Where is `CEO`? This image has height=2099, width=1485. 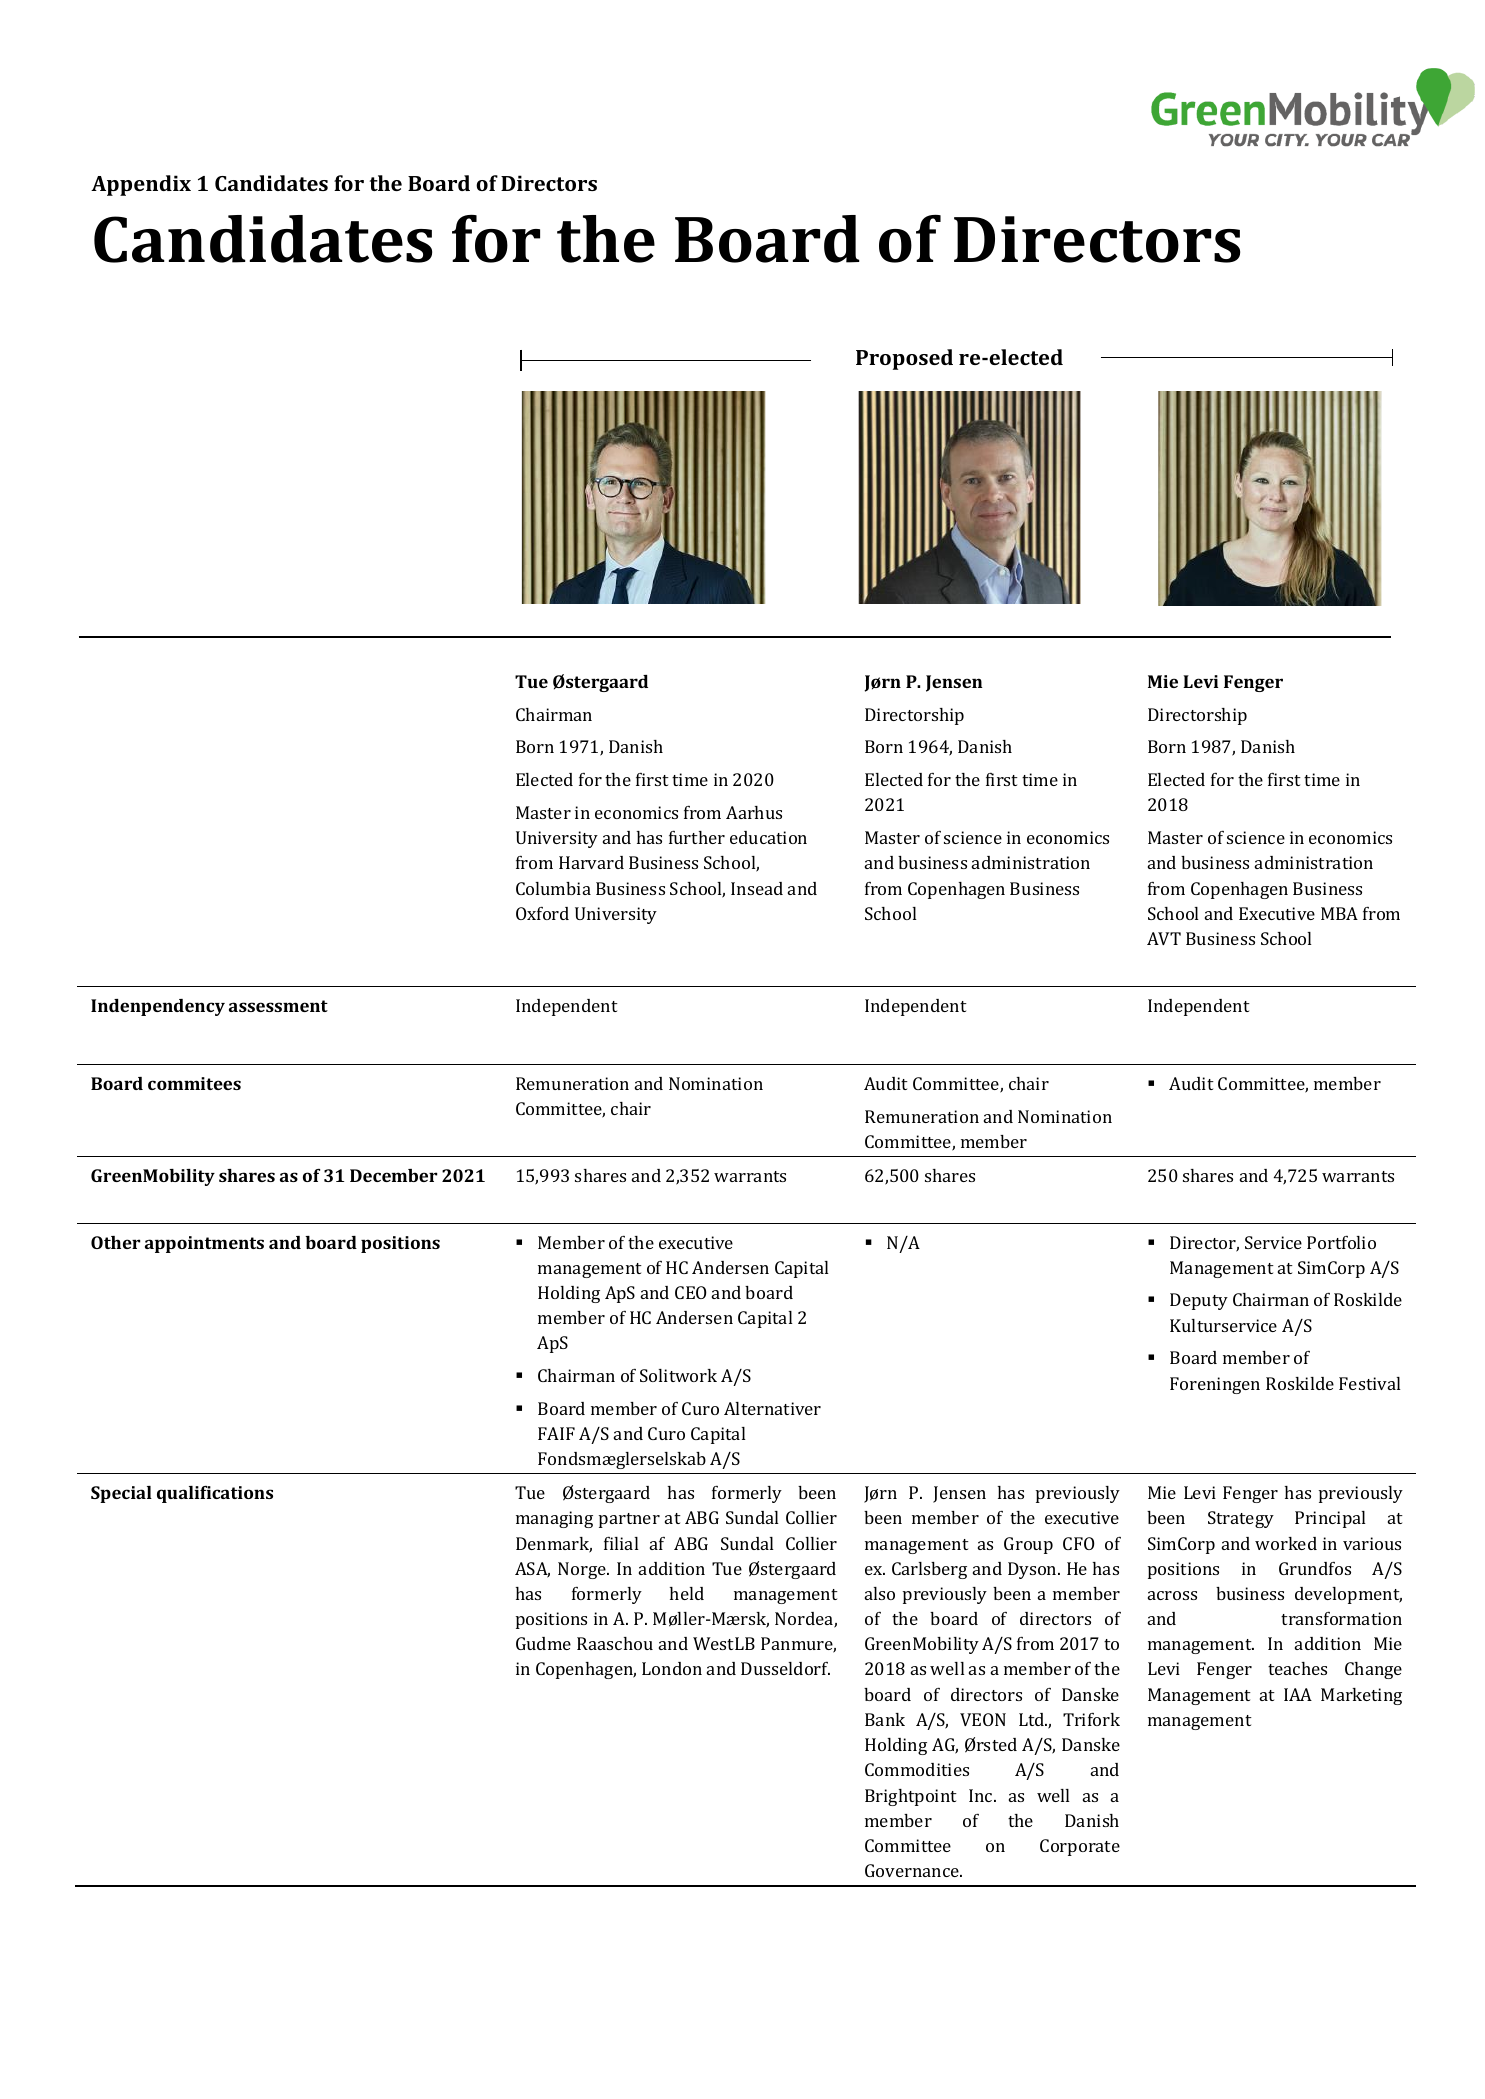
CEO is located at coordinates (691, 1292).
